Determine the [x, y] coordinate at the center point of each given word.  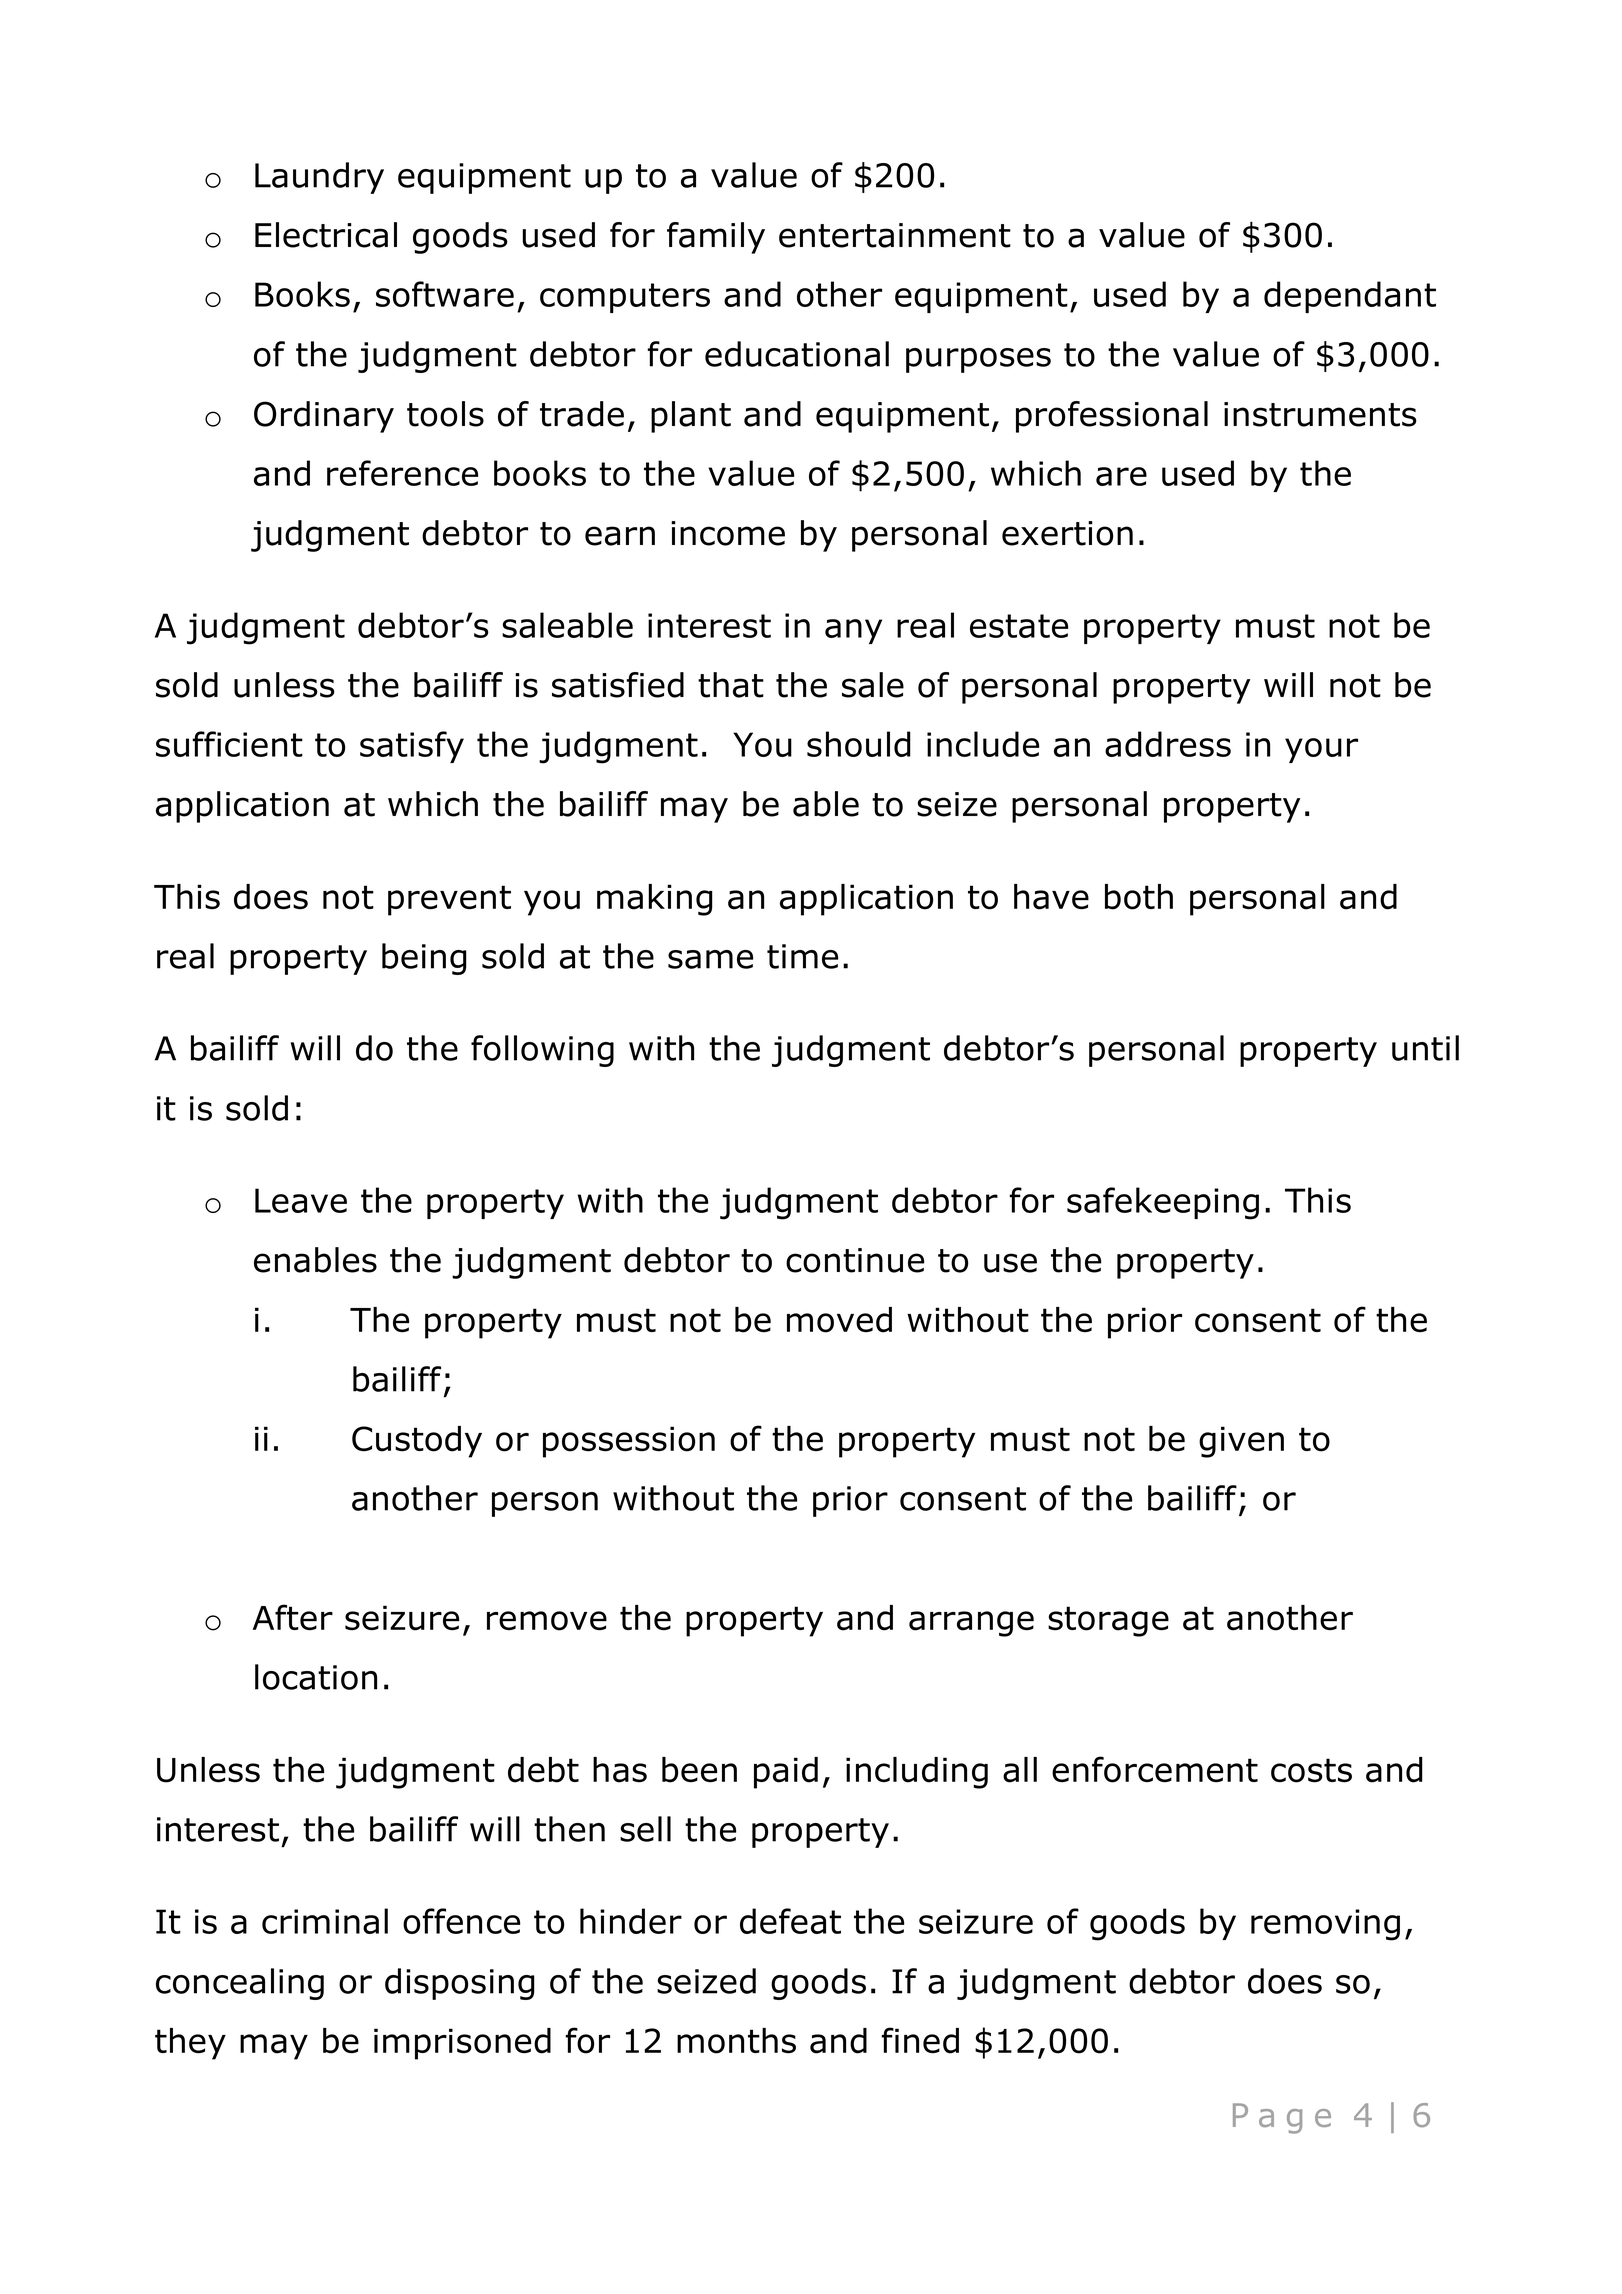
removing [1325, 1925]
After [293, 1617]
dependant [1350, 297]
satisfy [412, 747]
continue [855, 1260]
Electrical [326, 235]
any [853, 631]
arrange [971, 1624]
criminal [325, 1921]
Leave [301, 1200]
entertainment [895, 235]
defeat [790, 1921]
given [1241, 1442]
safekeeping [1163, 1203]
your [1321, 750]
